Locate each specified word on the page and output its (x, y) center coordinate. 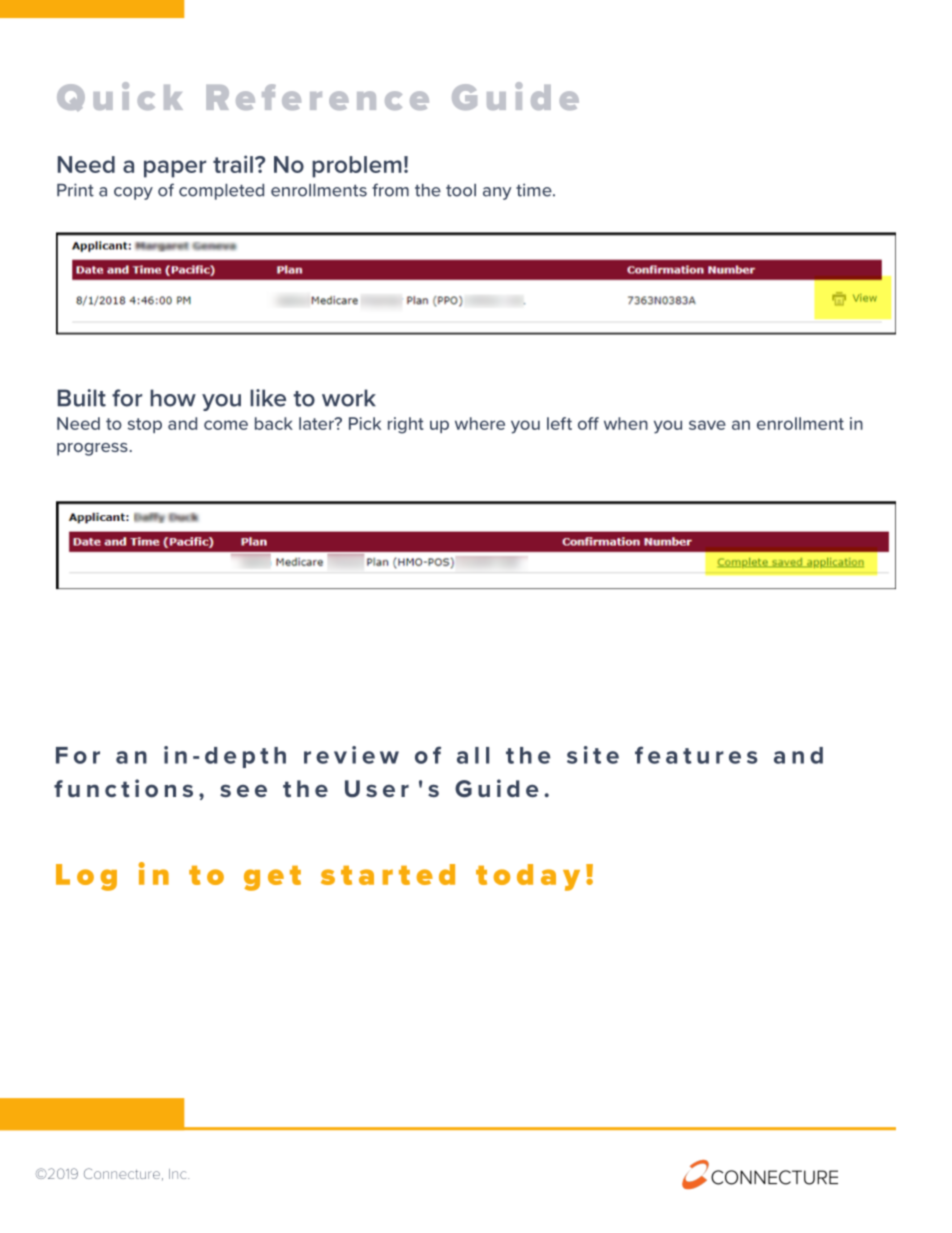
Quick (120, 96)
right (406, 425)
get (272, 878)
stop (145, 425)
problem (357, 167)
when (626, 423)
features (696, 755)
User (377, 789)
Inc (179, 1174)
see (243, 790)
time (535, 190)
